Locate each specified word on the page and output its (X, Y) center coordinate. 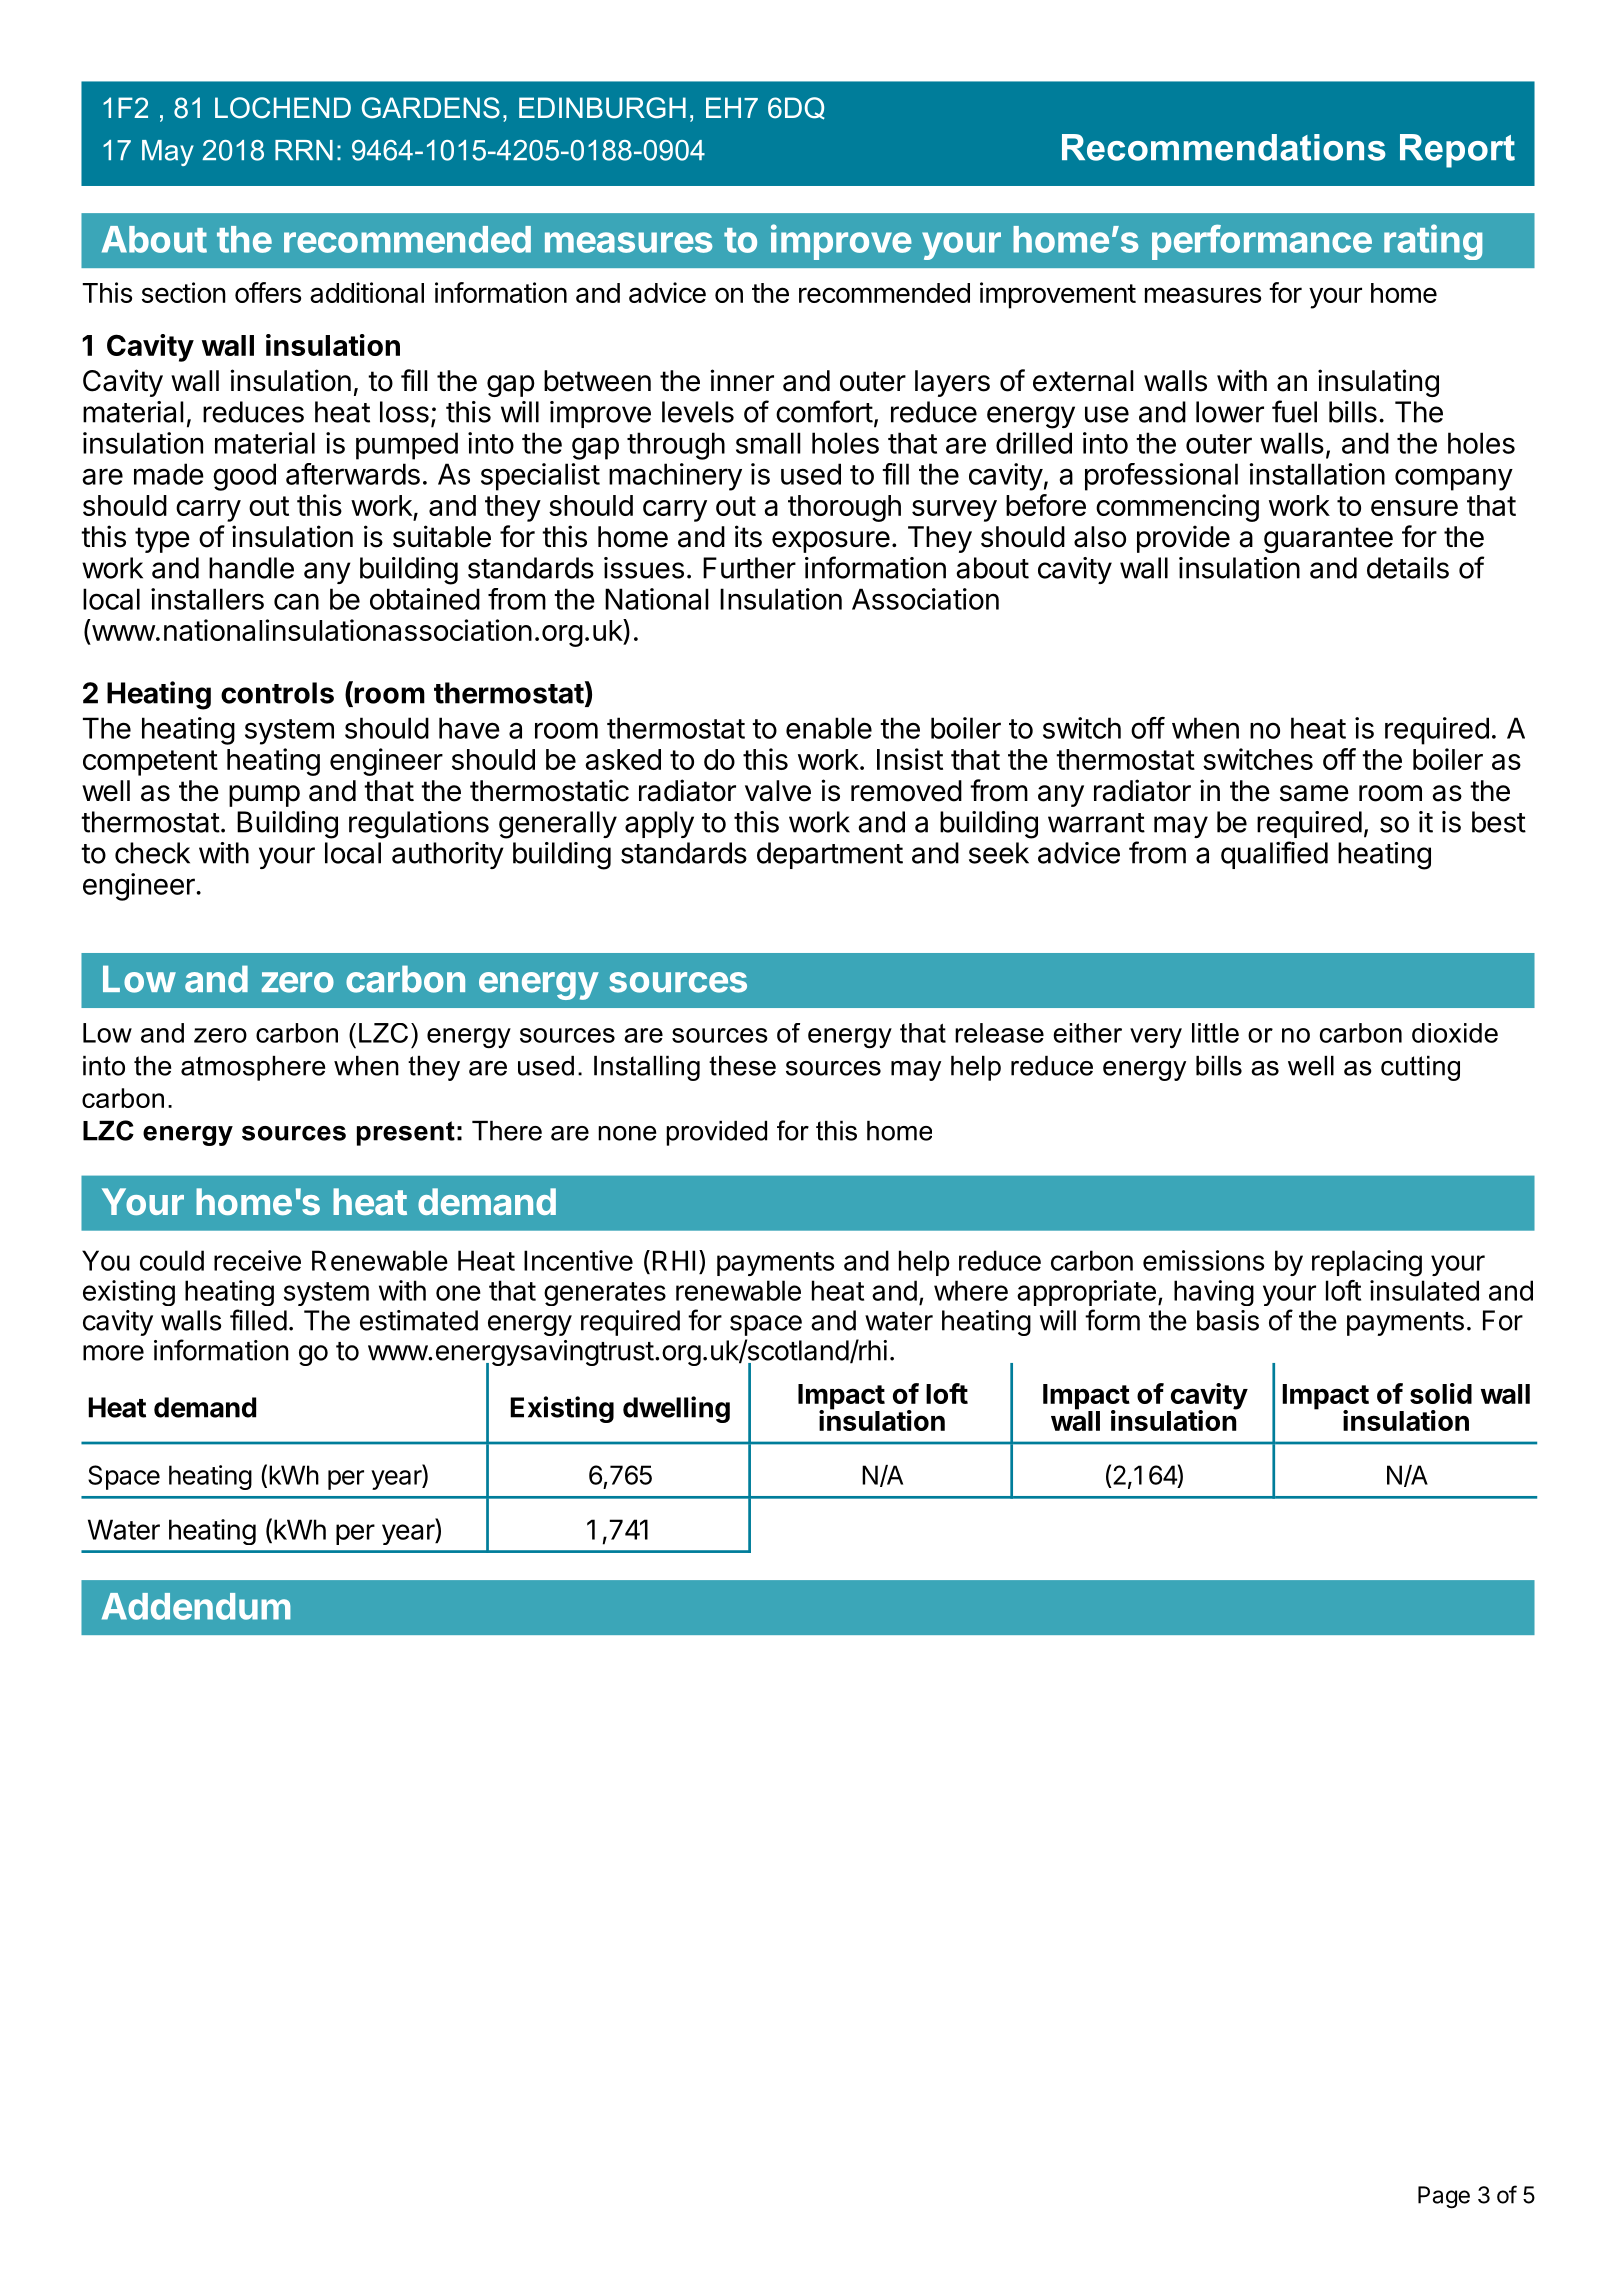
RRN (304, 150)
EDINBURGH (602, 108)
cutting (1420, 1068)
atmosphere (253, 1068)
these (742, 1066)
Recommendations (1224, 147)
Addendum (196, 1606)
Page (1444, 2197)
